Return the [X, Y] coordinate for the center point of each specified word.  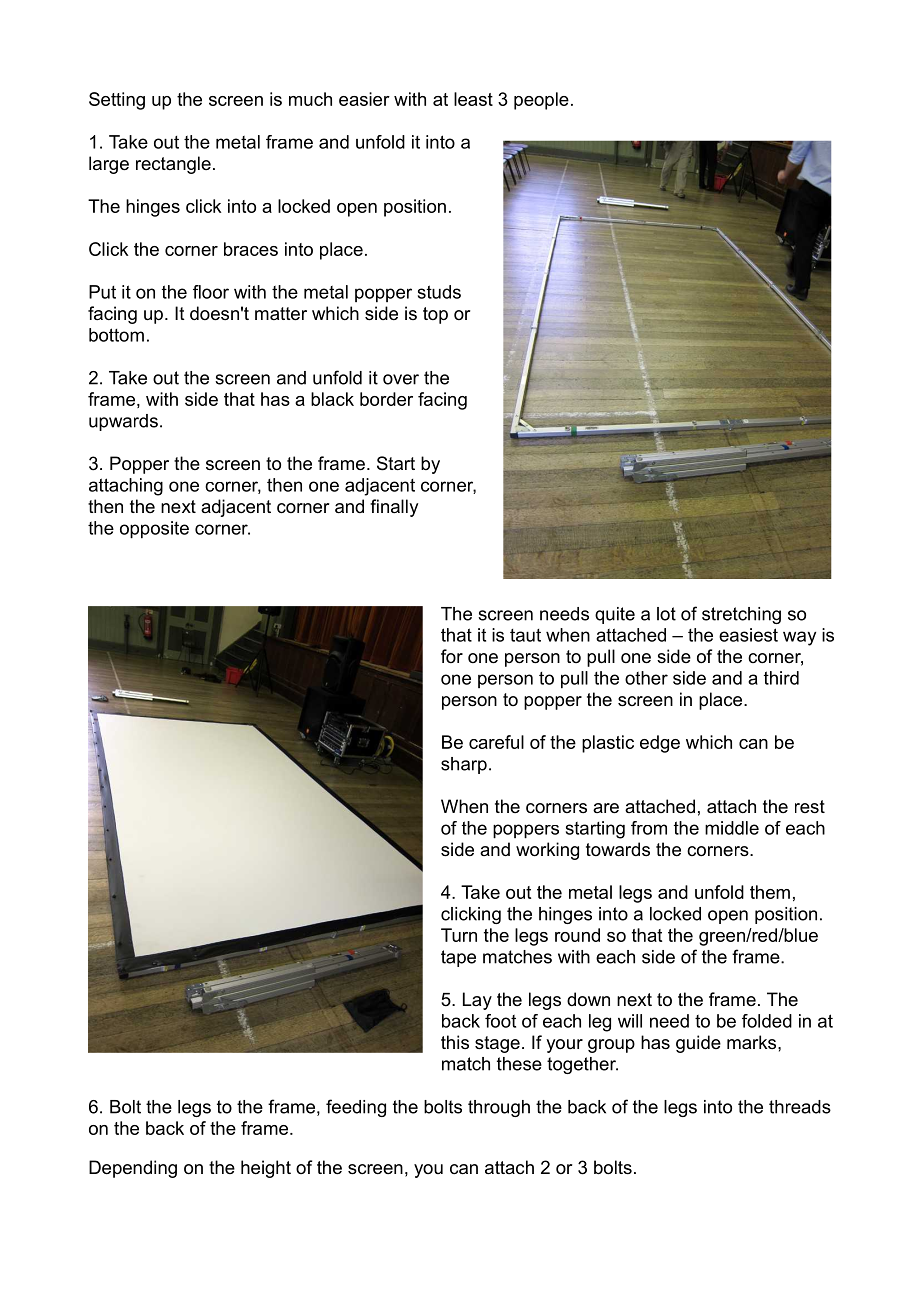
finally [394, 508]
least [473, 99]
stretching [741, 615]
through [499, 1108]
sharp [464, 765]
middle [732, 828]
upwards [123, 422]
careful [496, 742]
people [541, 101]
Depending [133, 1169]
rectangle [173, 165]
